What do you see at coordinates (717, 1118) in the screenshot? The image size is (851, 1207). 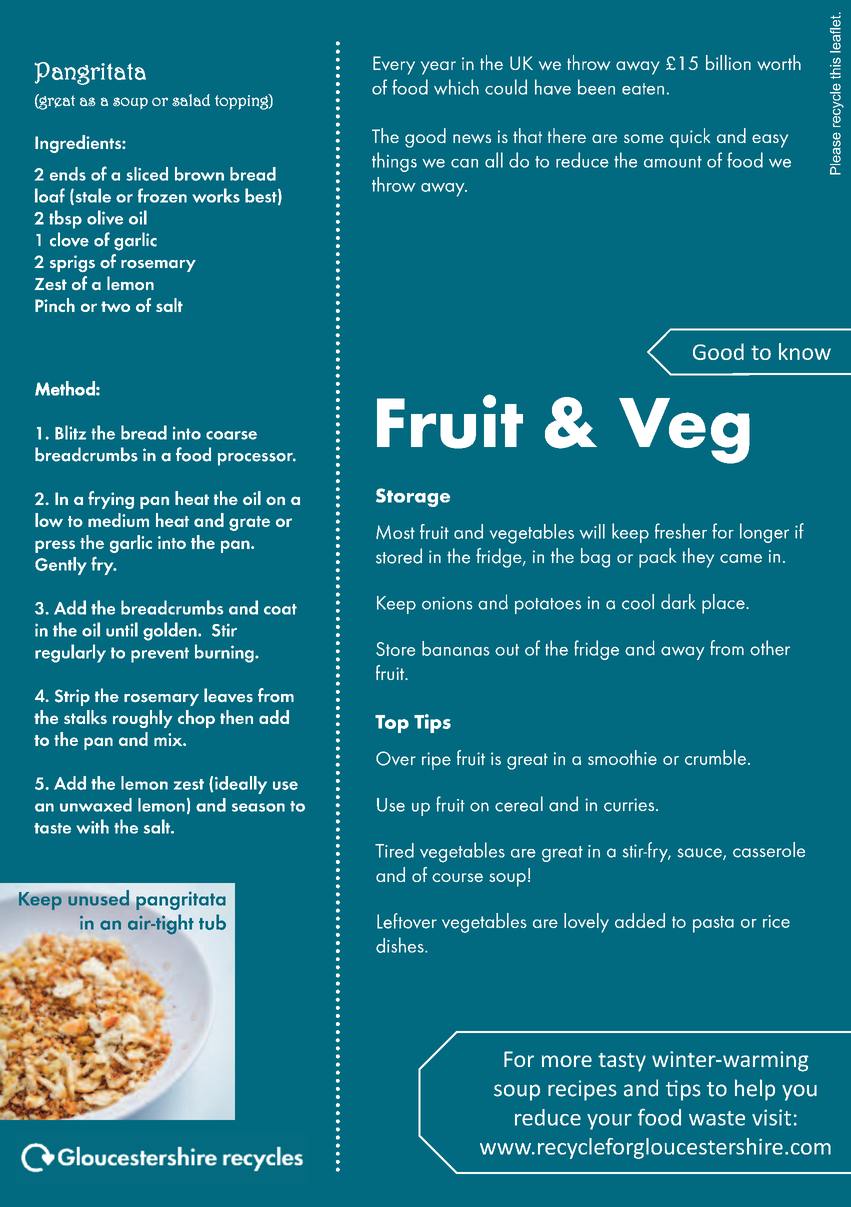 I see `waste` at bounding box center [717, 1118].
